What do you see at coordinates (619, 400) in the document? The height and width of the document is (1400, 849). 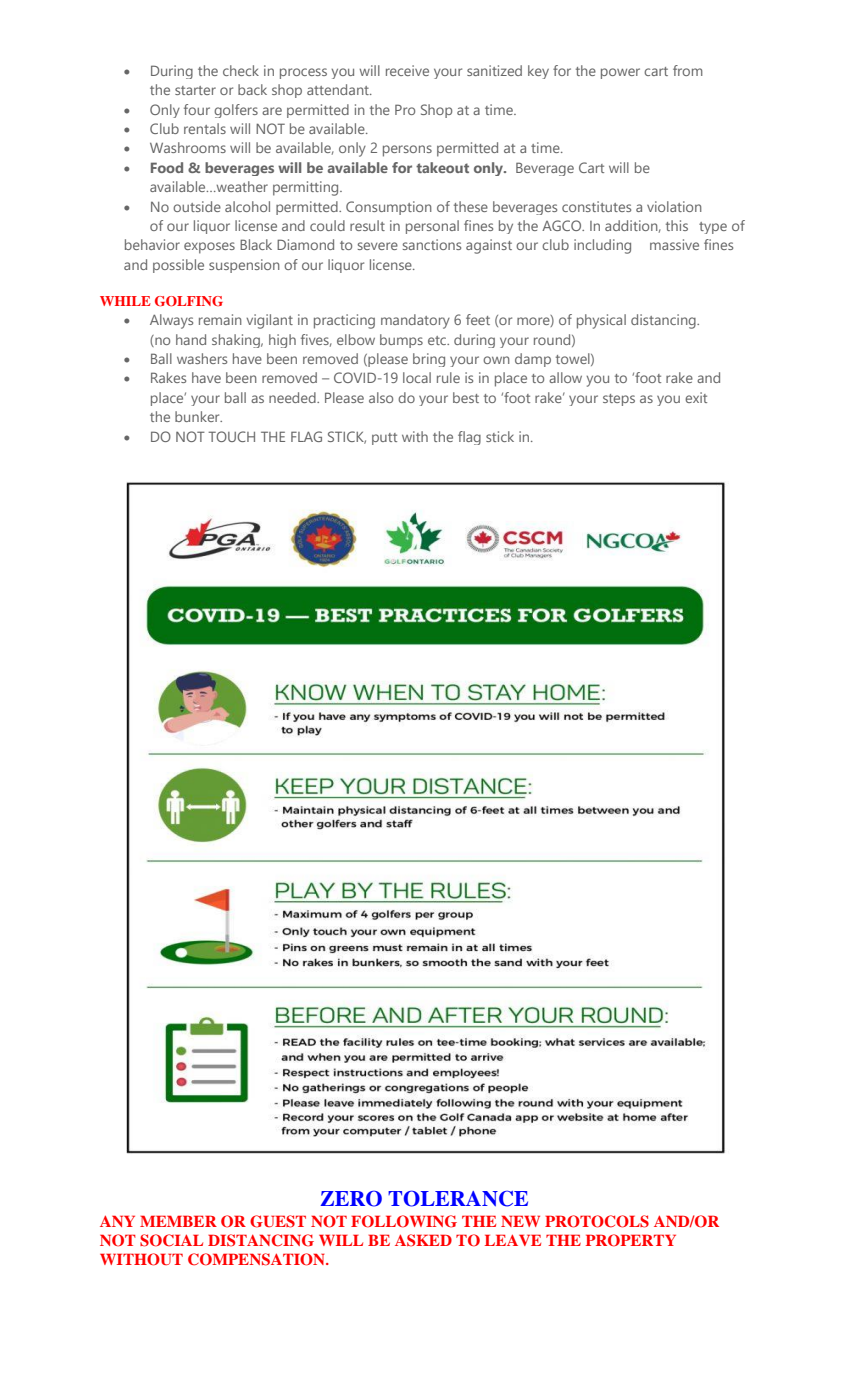 I see `steps` at bounding box center [619, 400].
